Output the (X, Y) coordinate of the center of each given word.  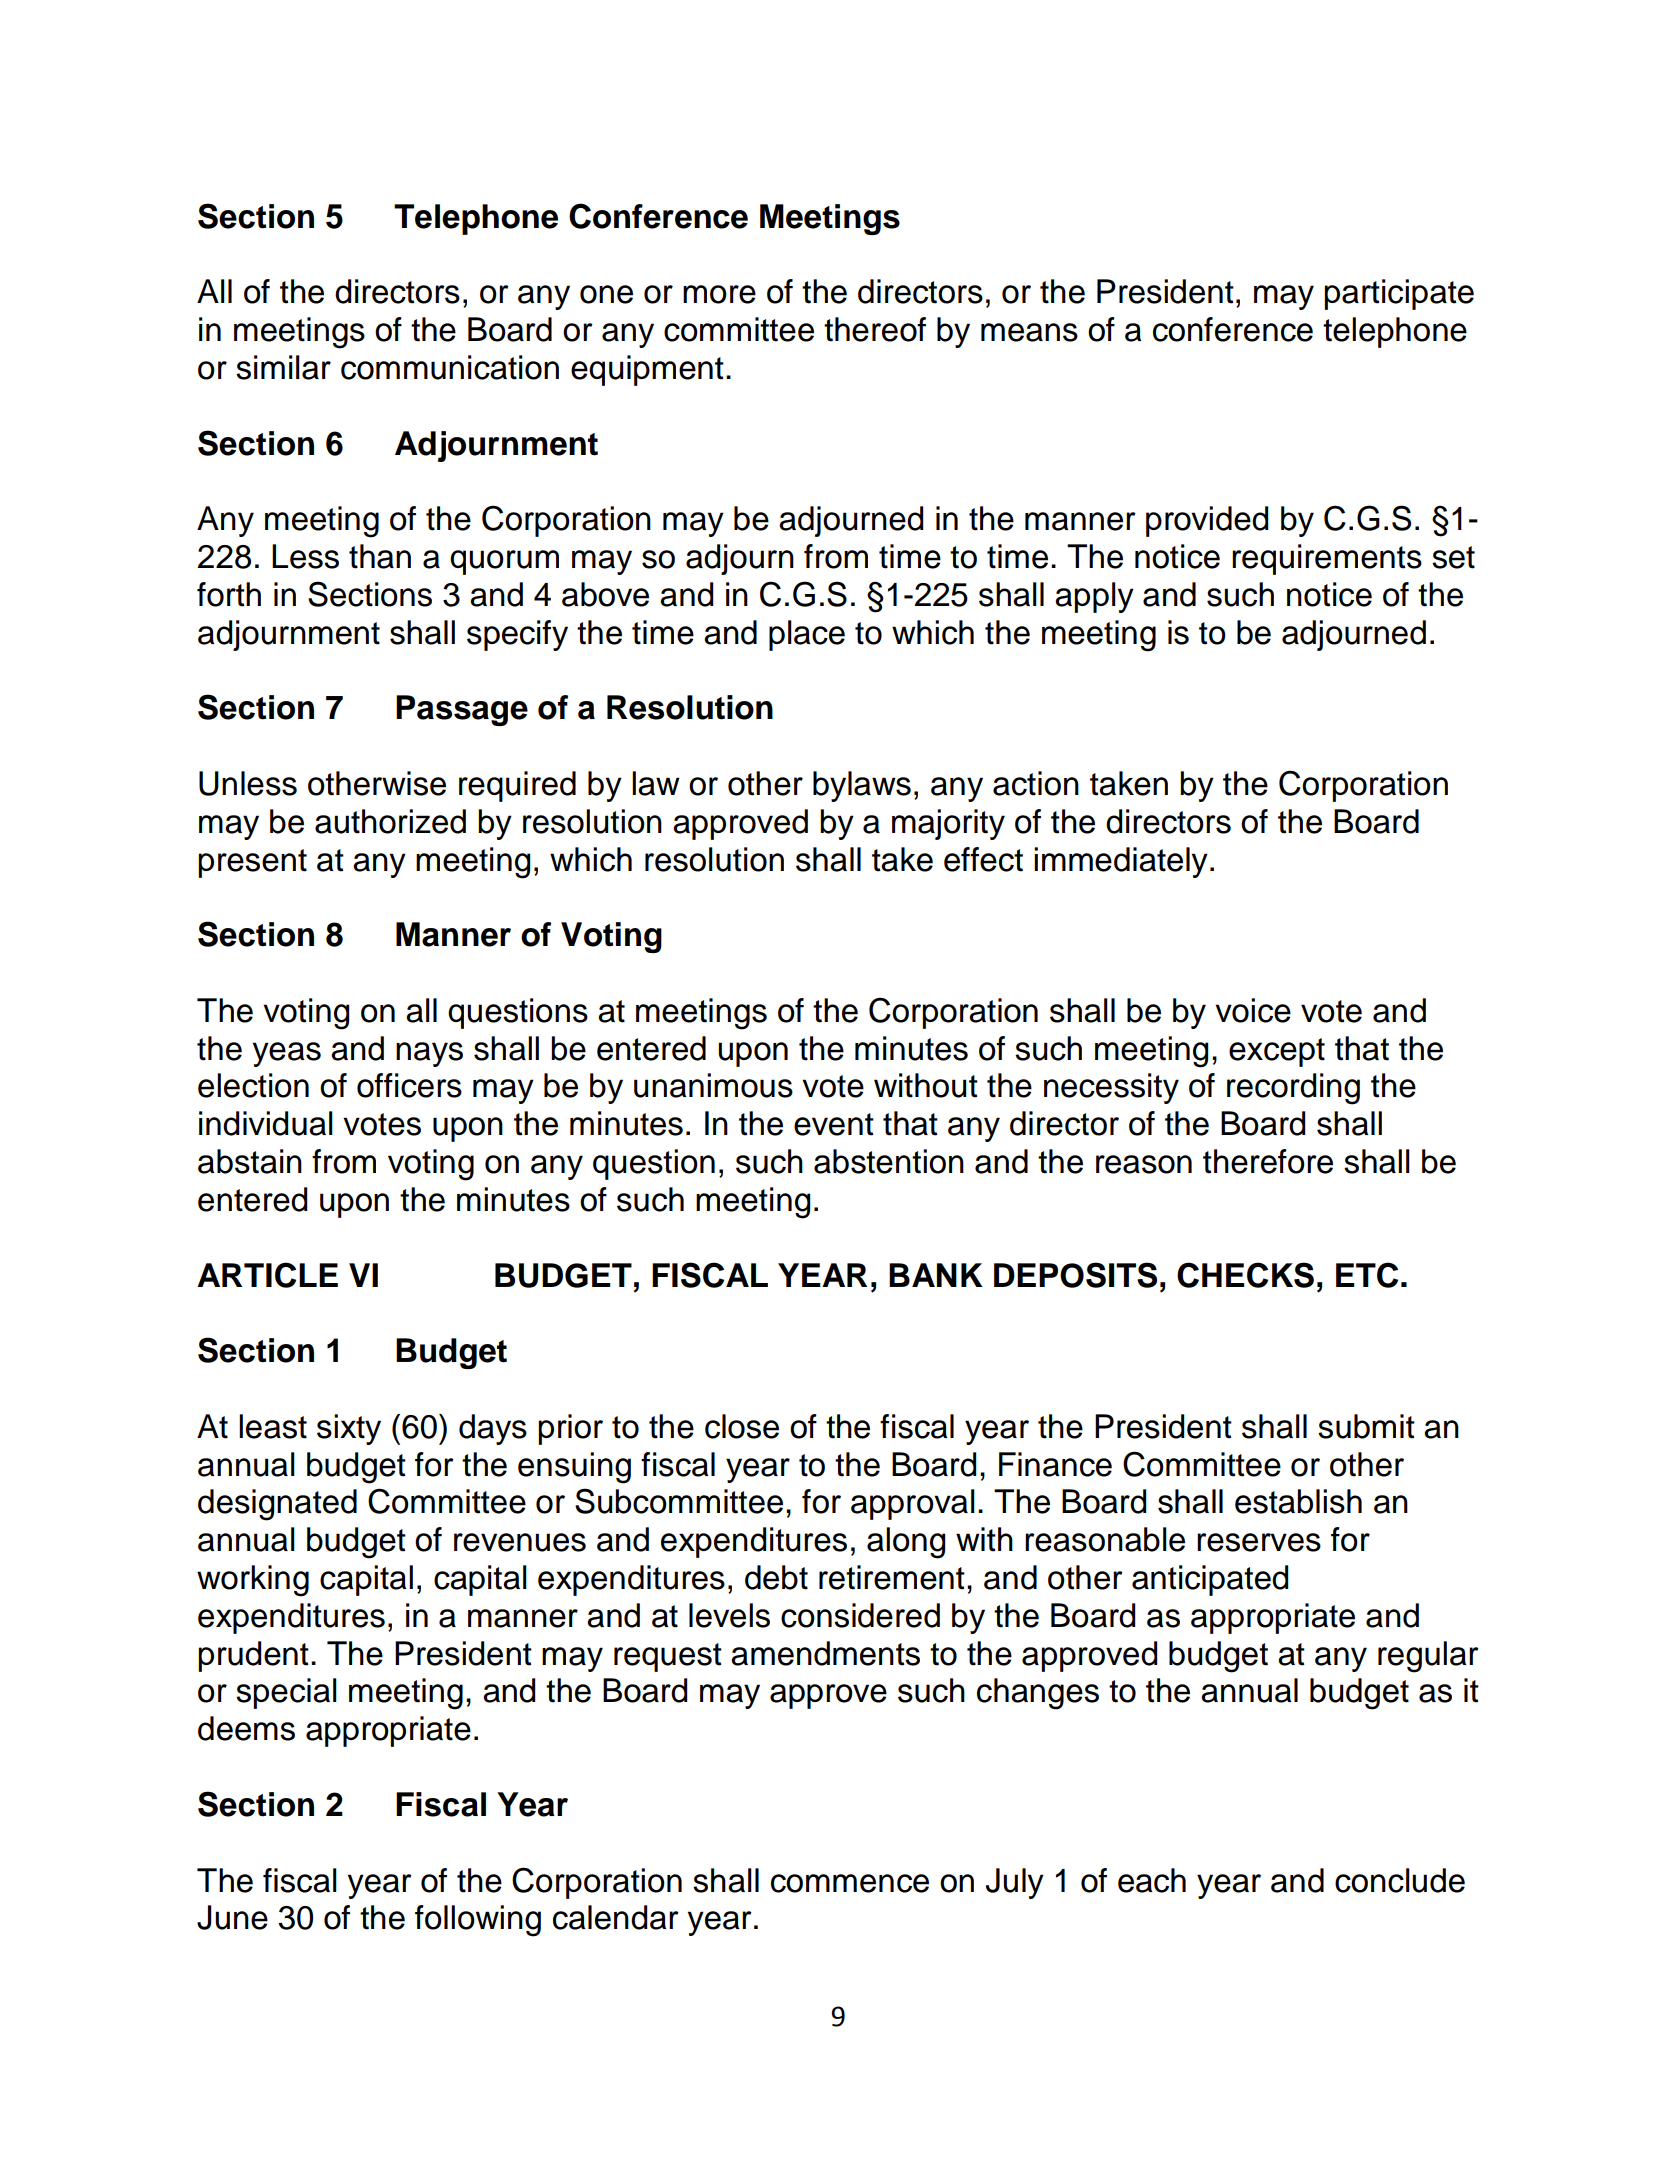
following (478, 1921)
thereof (875, 329)
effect (983, 859)
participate (1399, 294)
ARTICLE (267, 1275)
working (253, 1581)
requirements (1327, 559)
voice (1253, 1010)
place (807, 635)
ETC (1367, 1275)
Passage (462, 710)
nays (429, 1054)
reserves (1259, 1542)
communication (450, 367)
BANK (936, 1275)
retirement (892, 1577)
